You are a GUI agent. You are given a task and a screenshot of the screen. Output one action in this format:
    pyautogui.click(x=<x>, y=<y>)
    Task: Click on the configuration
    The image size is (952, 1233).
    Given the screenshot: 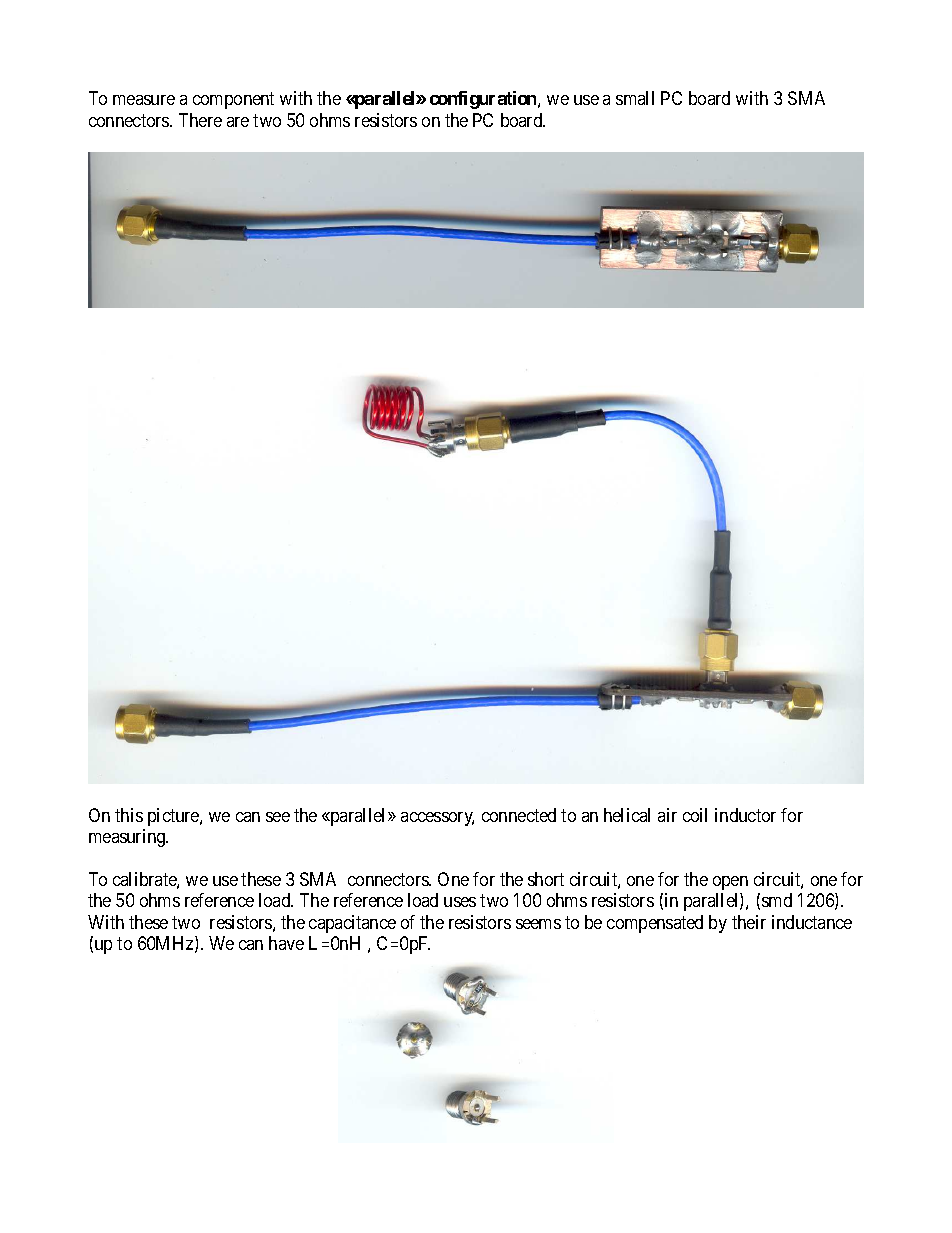 What is the action you would take?
    pyautogui.click(x=484, y=100)
